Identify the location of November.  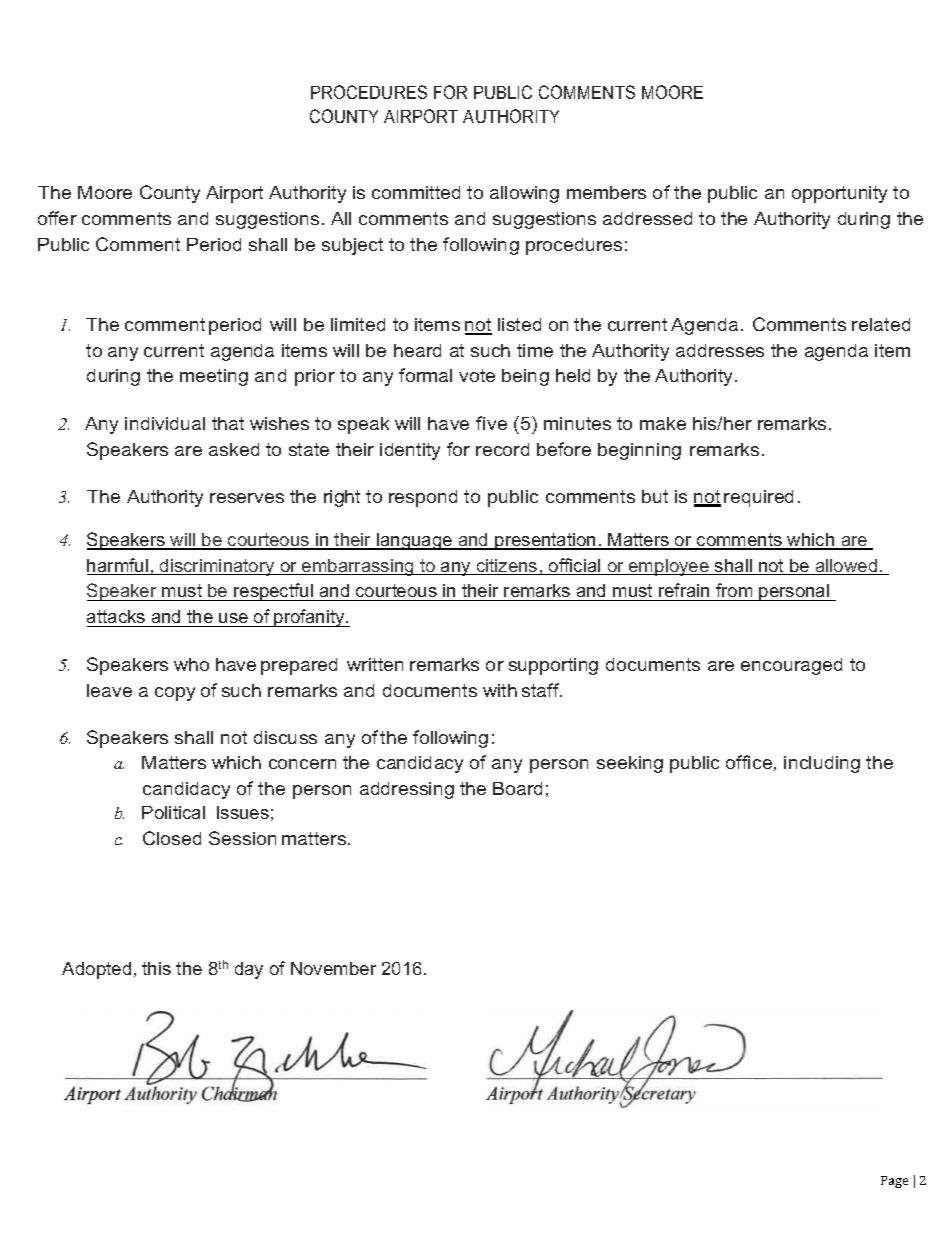
(333, 968).
